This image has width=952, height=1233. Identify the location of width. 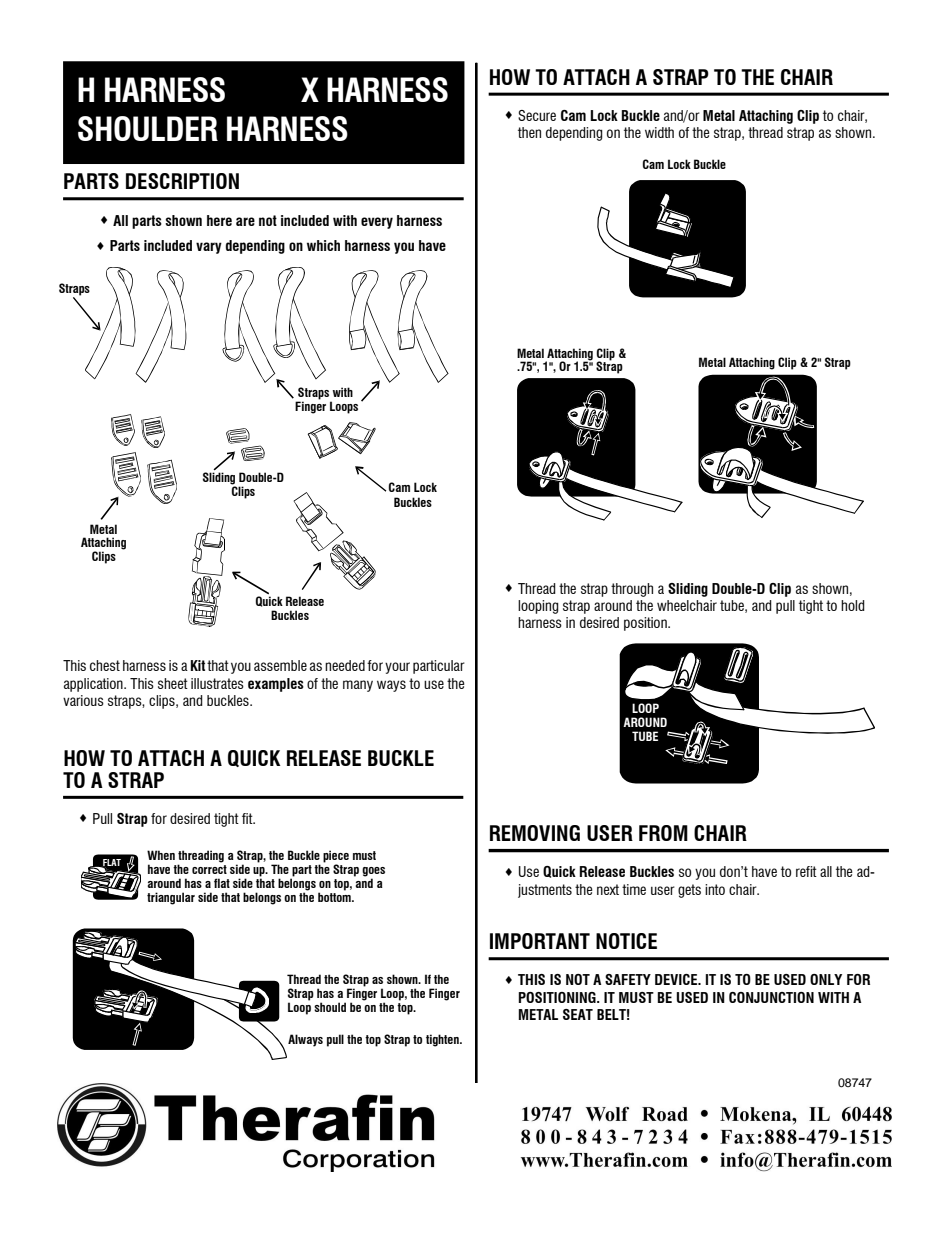
(659, 132).
